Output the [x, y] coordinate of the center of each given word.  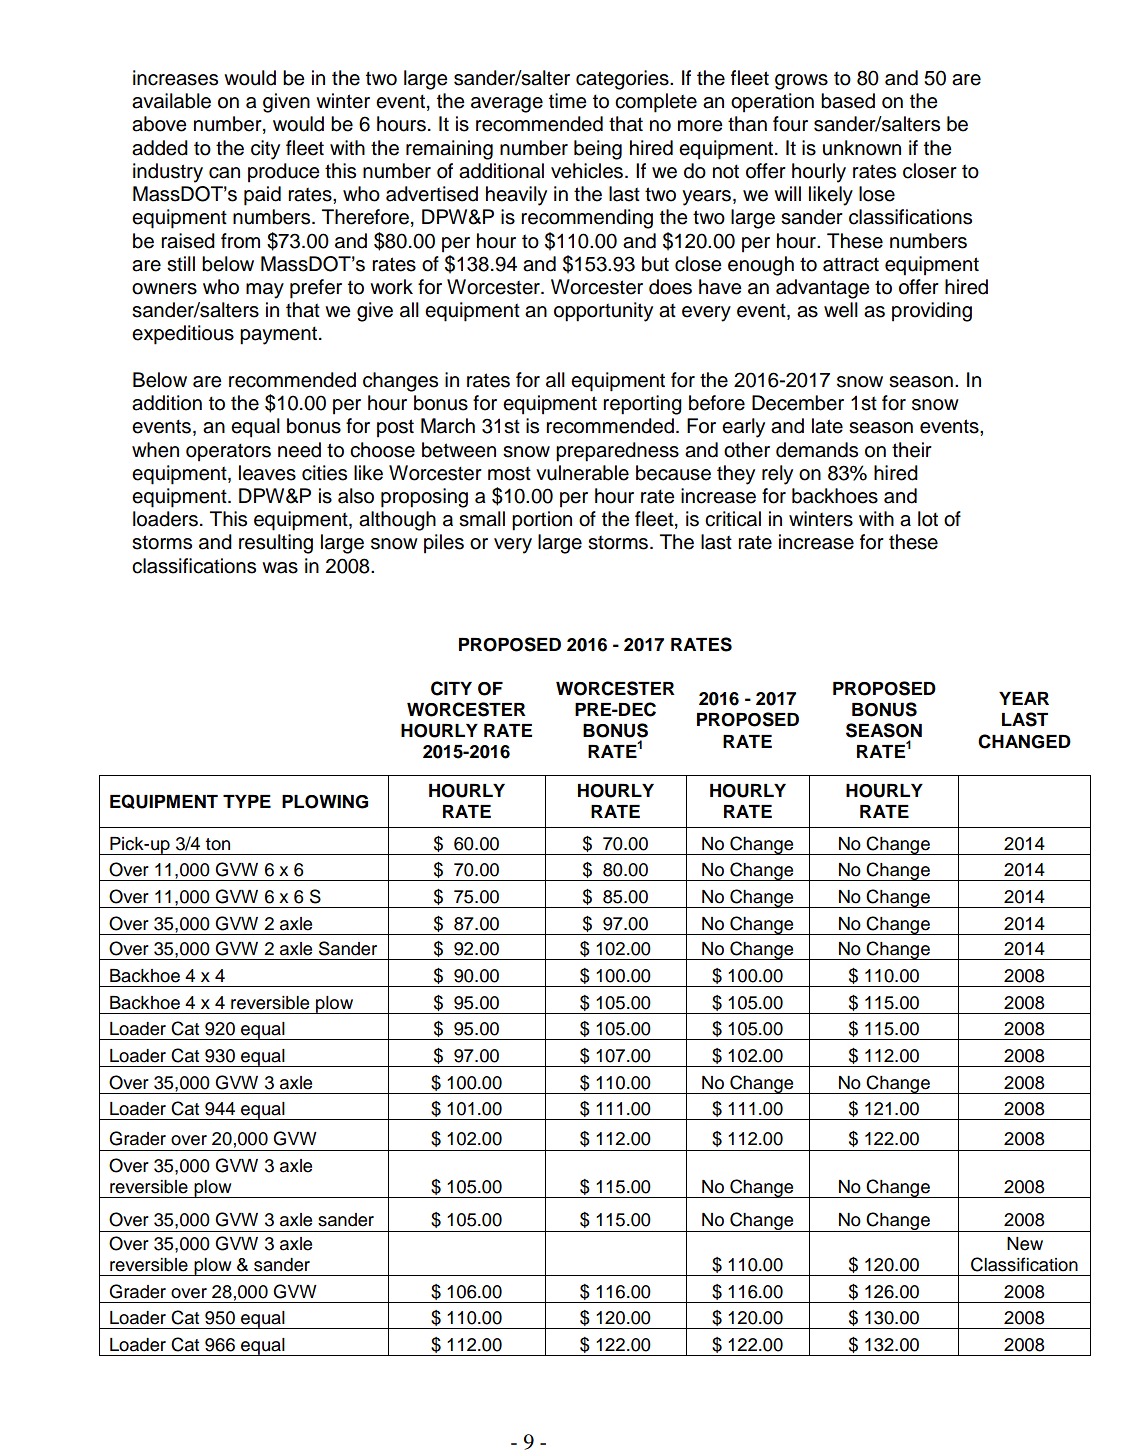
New [1025, 1244]
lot [928, 519]
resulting [276, 544]
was [280, 568]
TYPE [247, 801]
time [568, 101]
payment [278, 335]
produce [284, 173]
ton [217, 844]
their [912, 450]
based [848, 101]
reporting [642, 405]
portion [542, 521]
